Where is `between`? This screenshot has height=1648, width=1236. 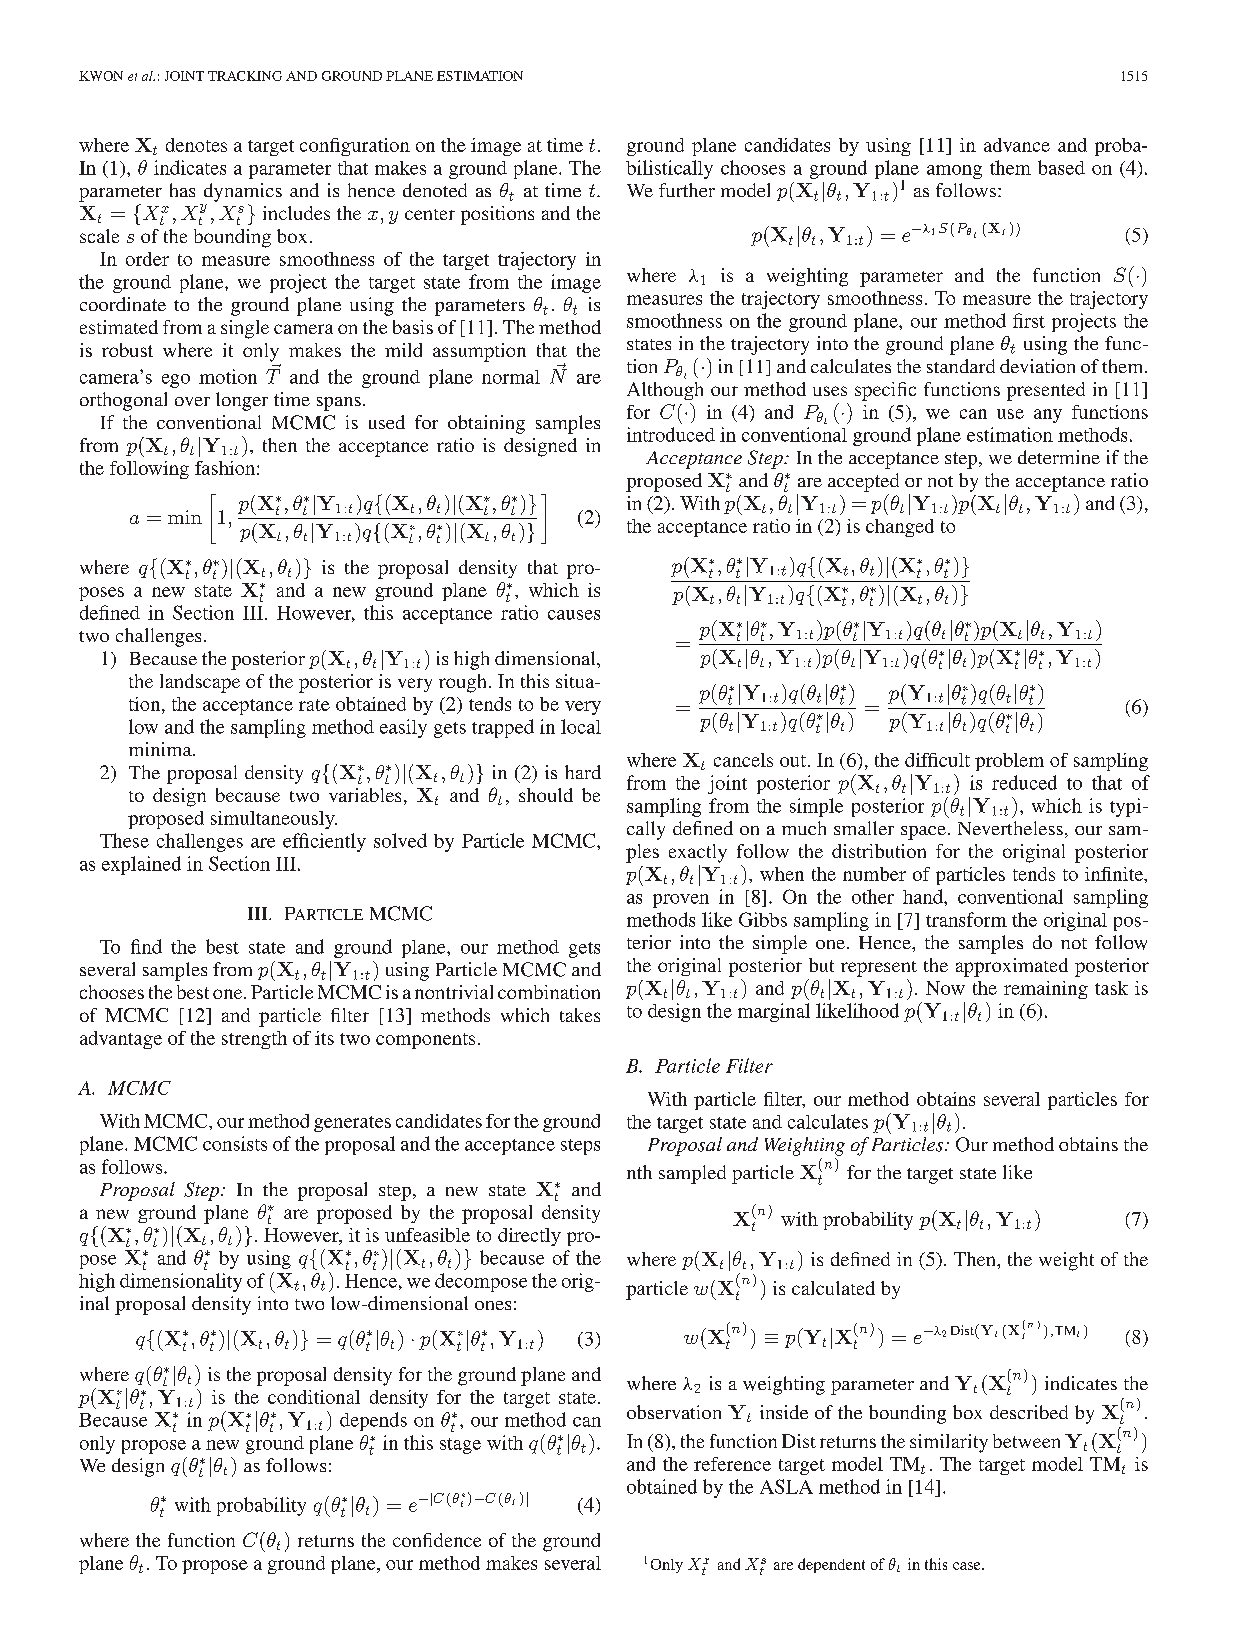
between is located at coordinates (1026, 1441).
